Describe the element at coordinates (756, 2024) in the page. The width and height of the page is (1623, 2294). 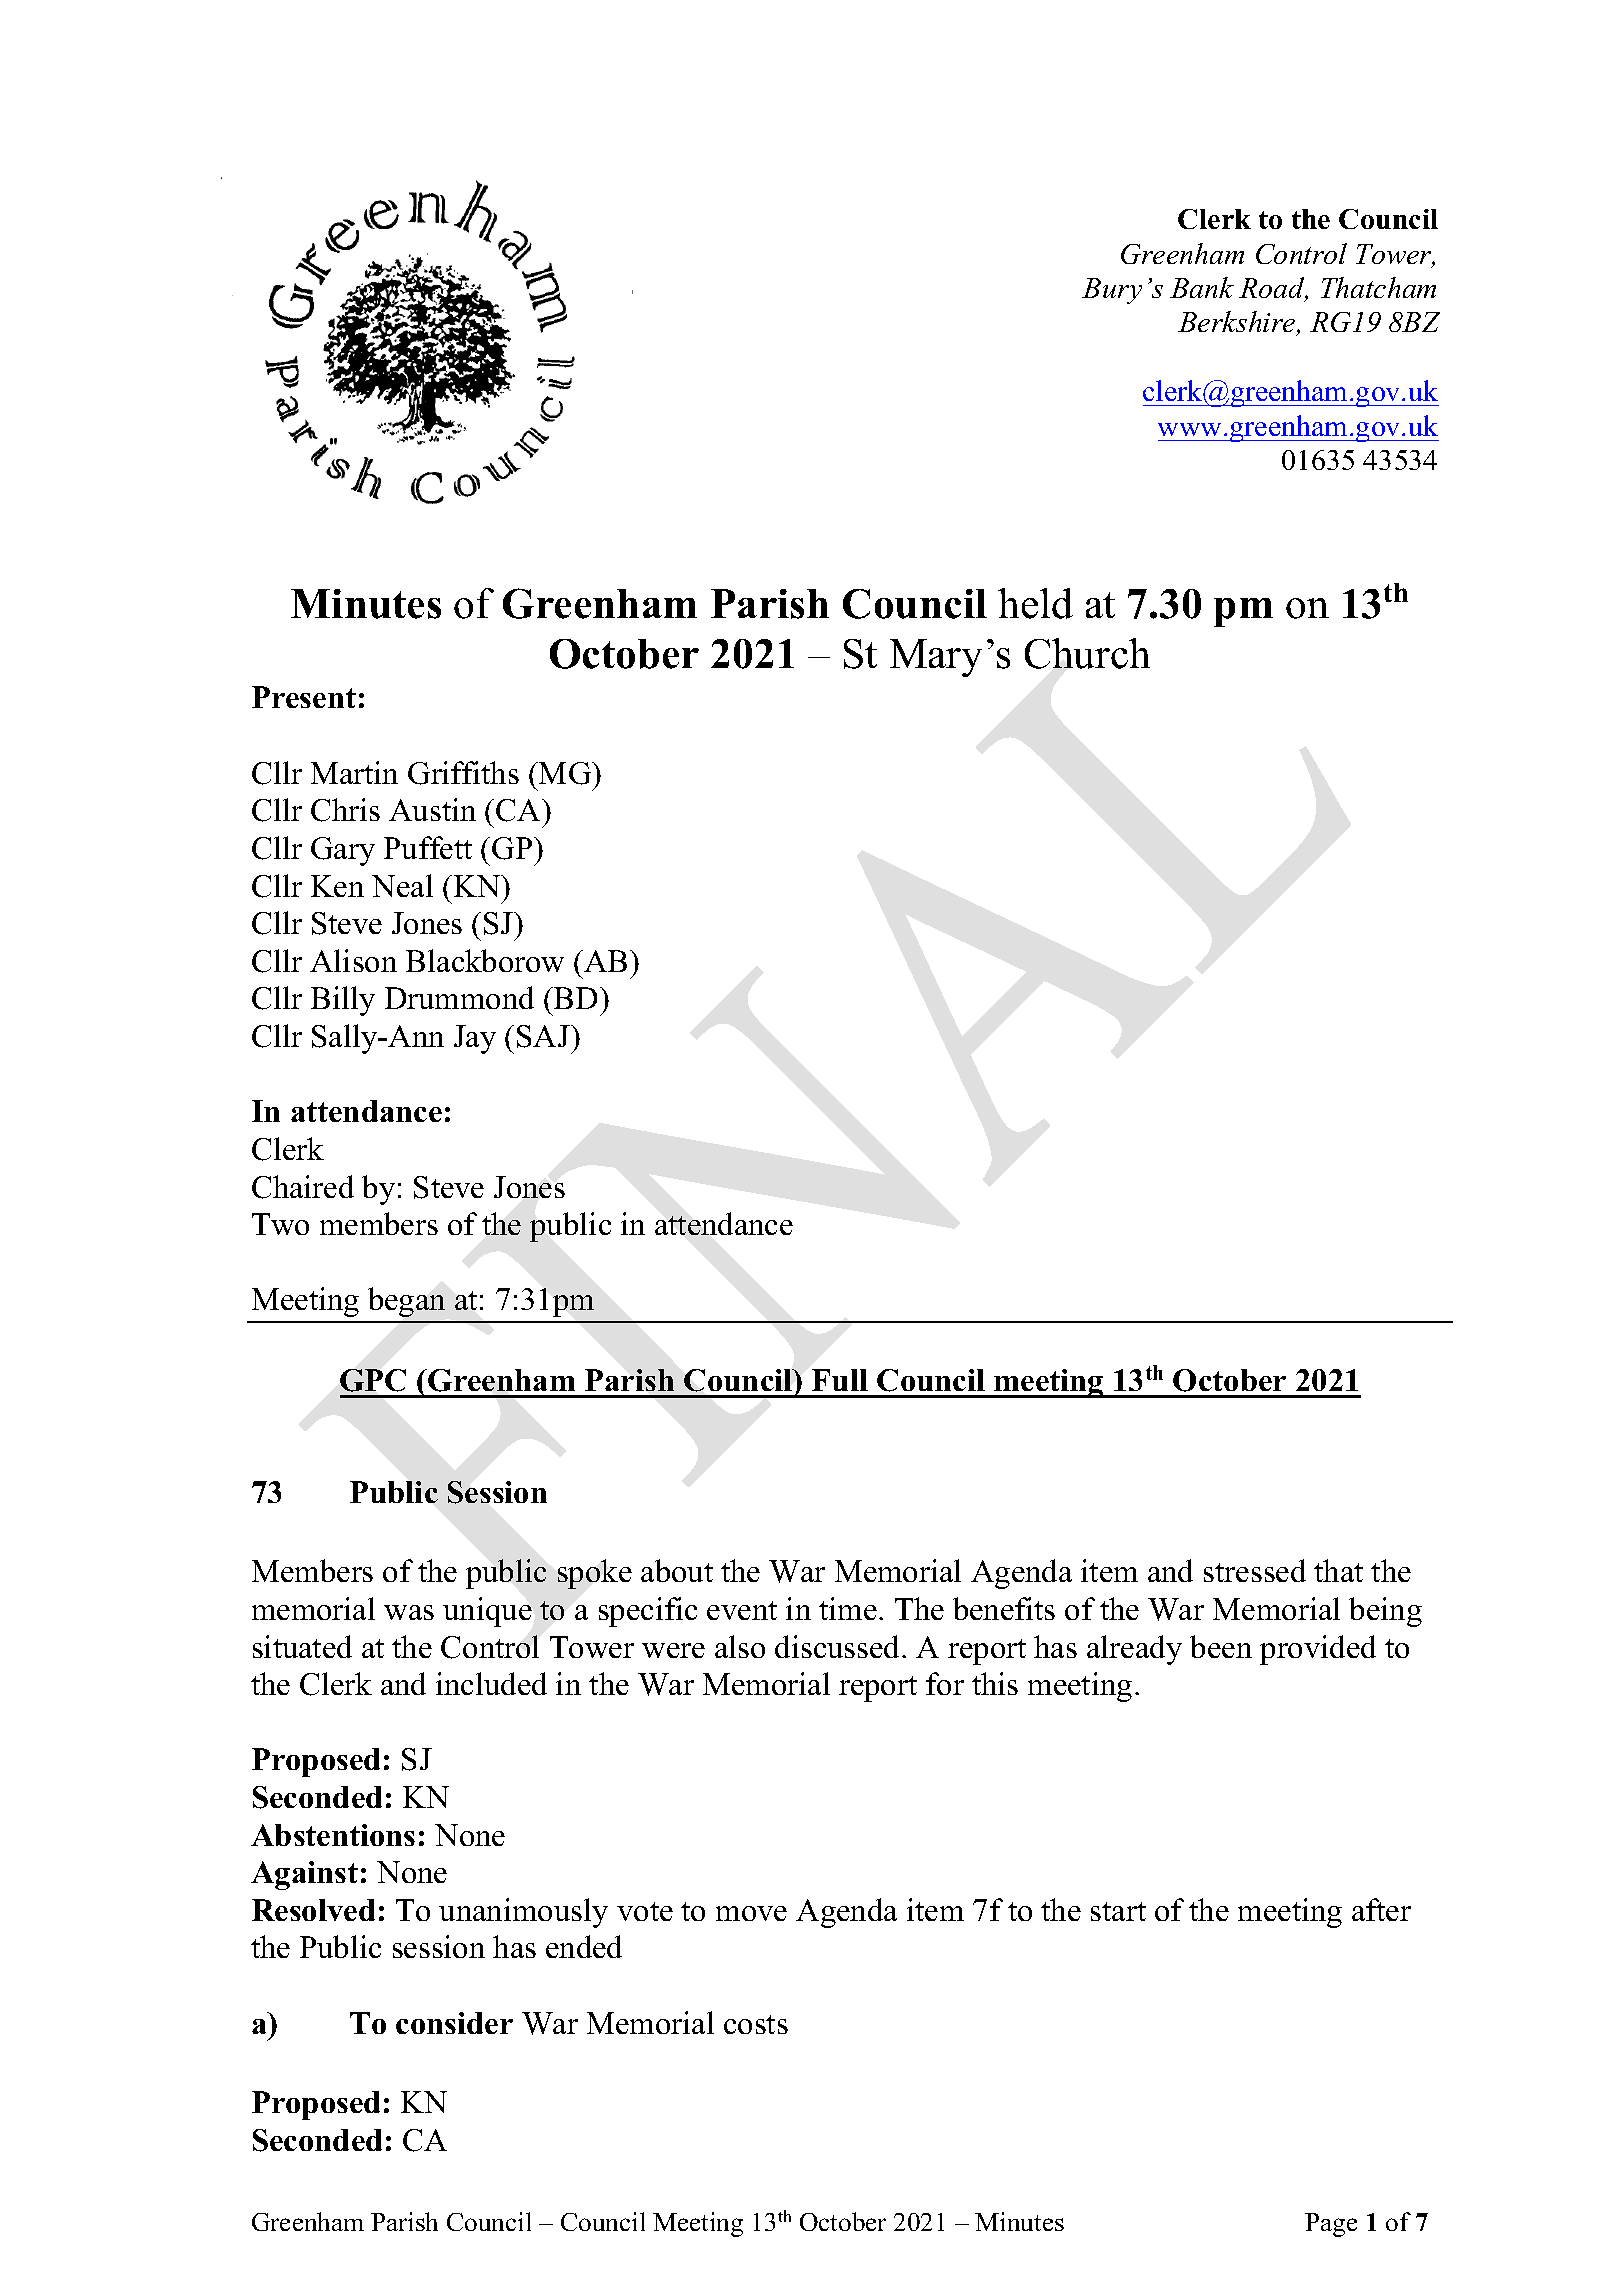
I see `costs` at that location.
